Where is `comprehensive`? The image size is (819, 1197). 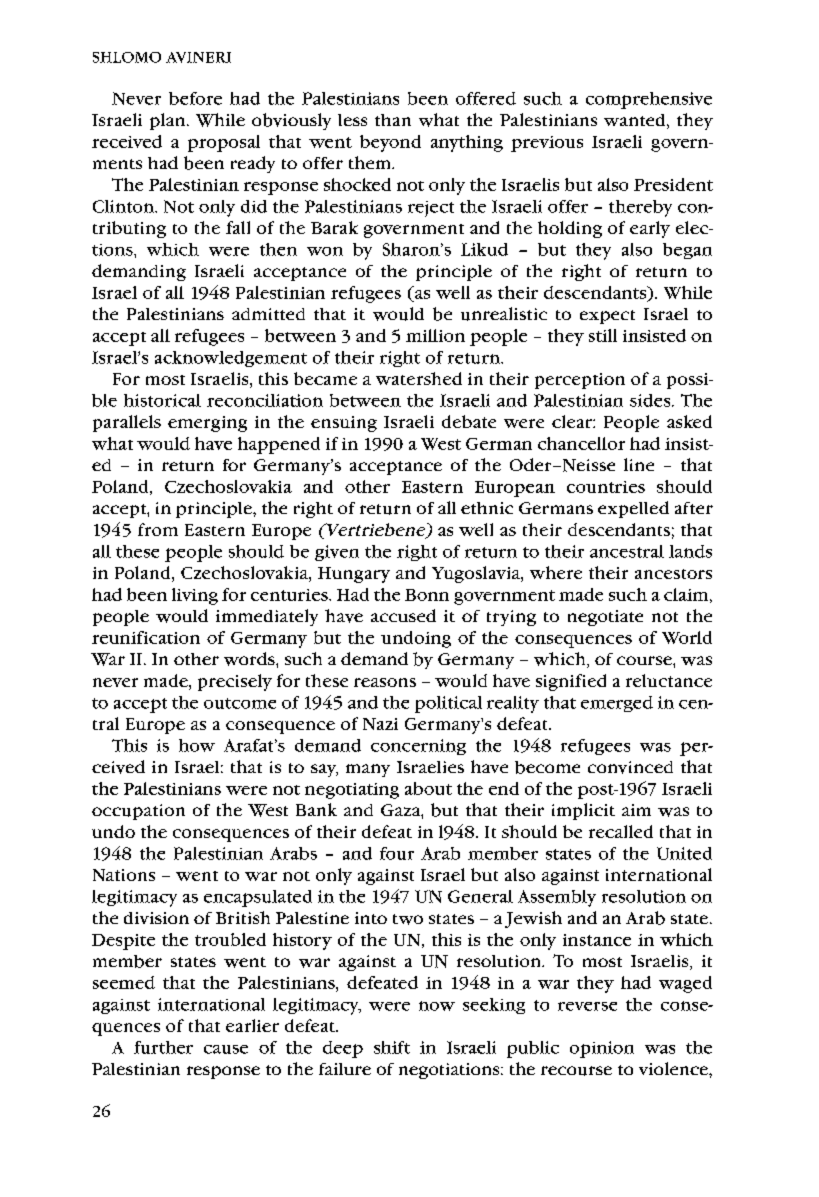 comprehensive is located at coordinates (649, 100).
